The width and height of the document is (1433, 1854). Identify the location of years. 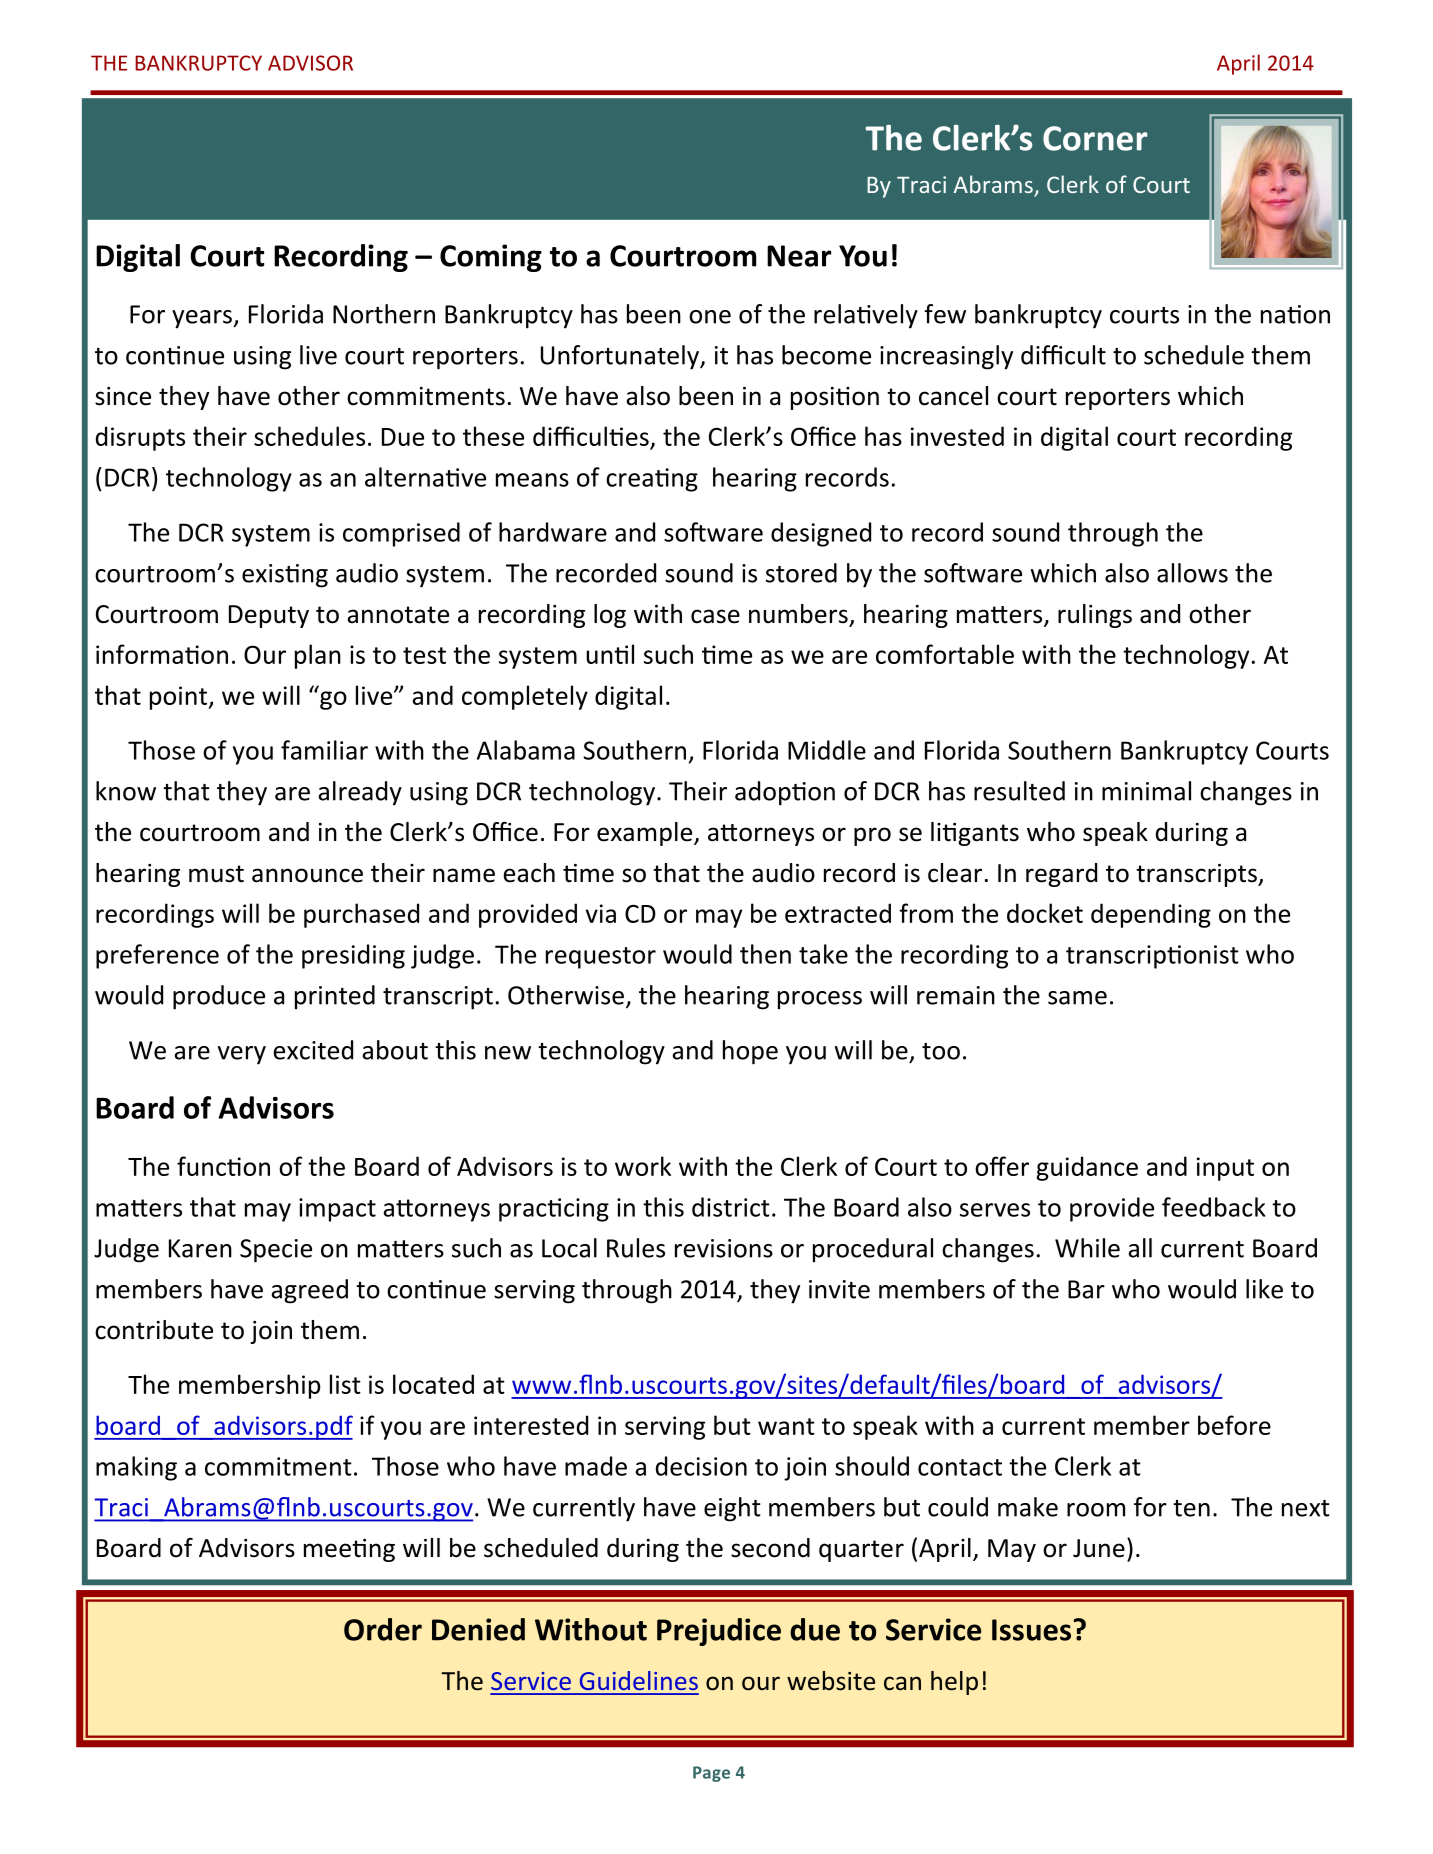
(203, 319).
